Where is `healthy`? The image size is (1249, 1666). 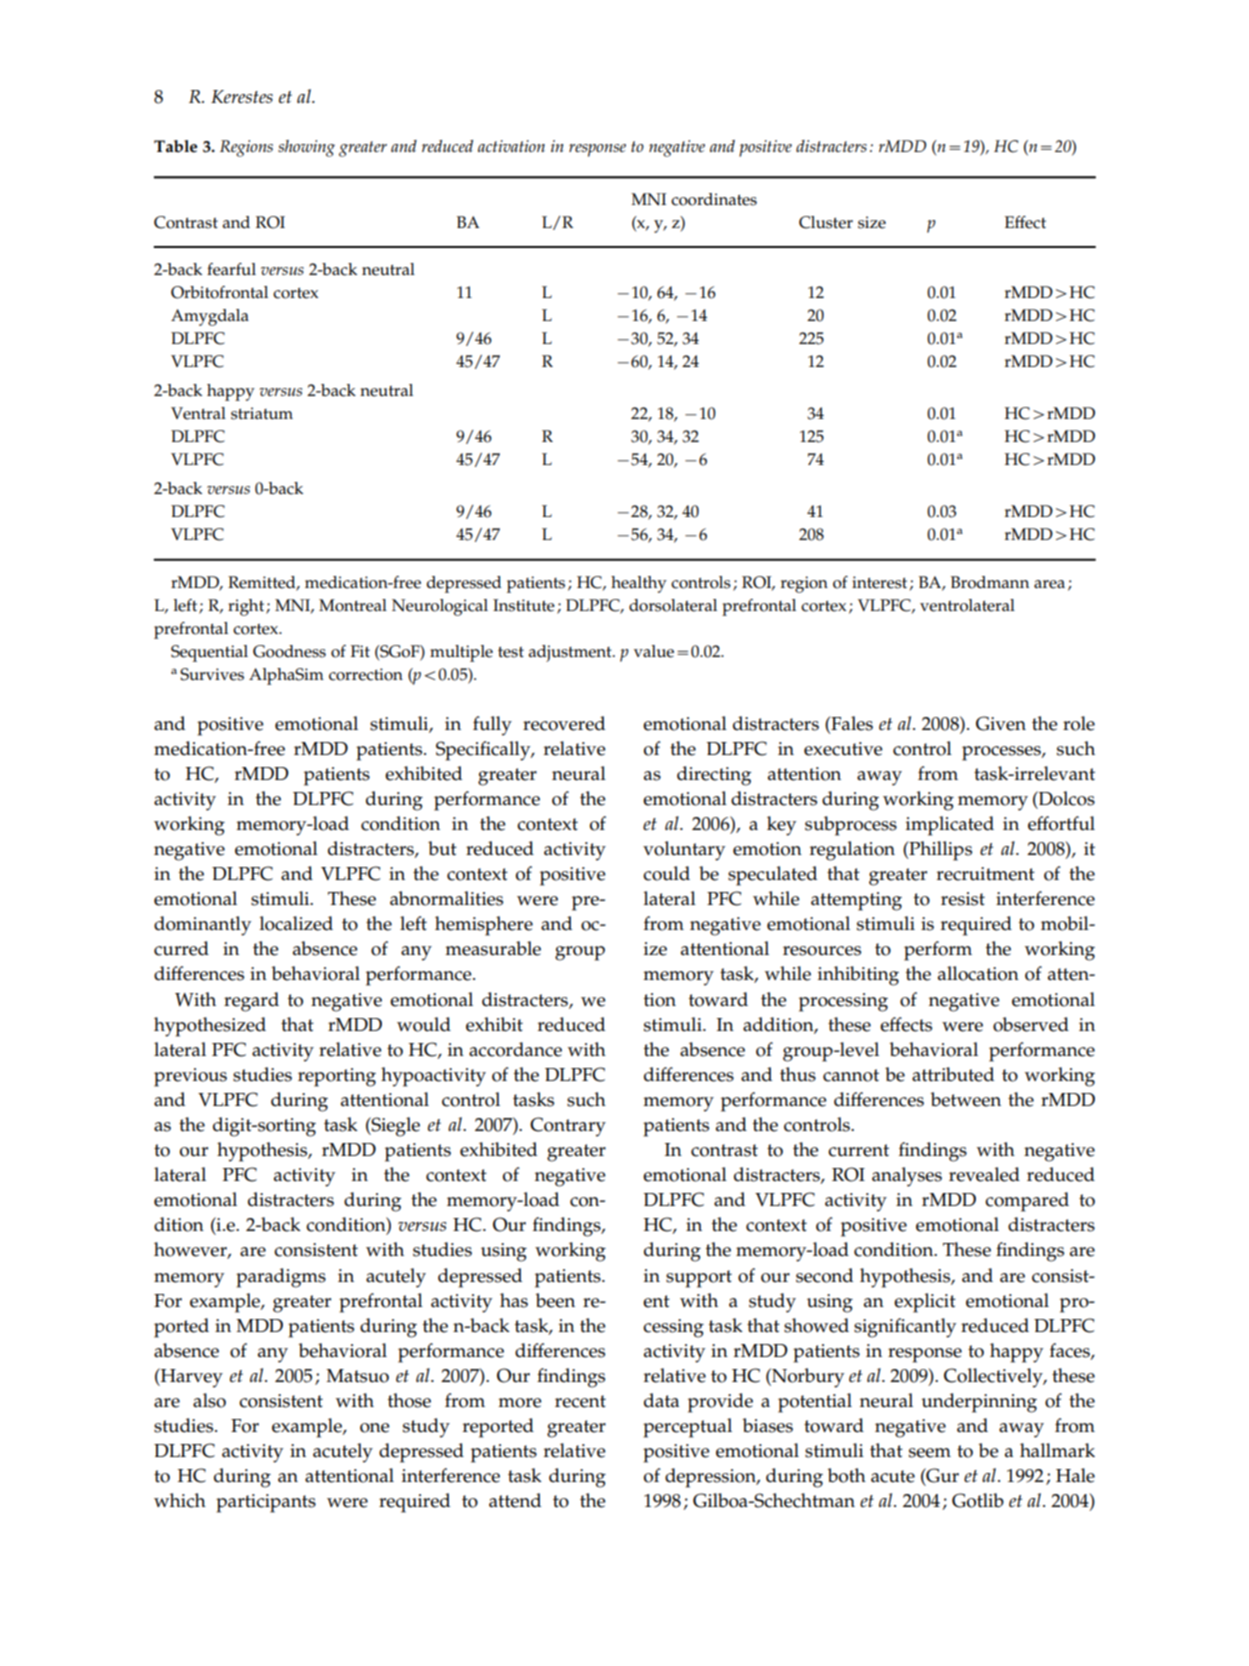
healthy is located at coordinates (639, 584).
